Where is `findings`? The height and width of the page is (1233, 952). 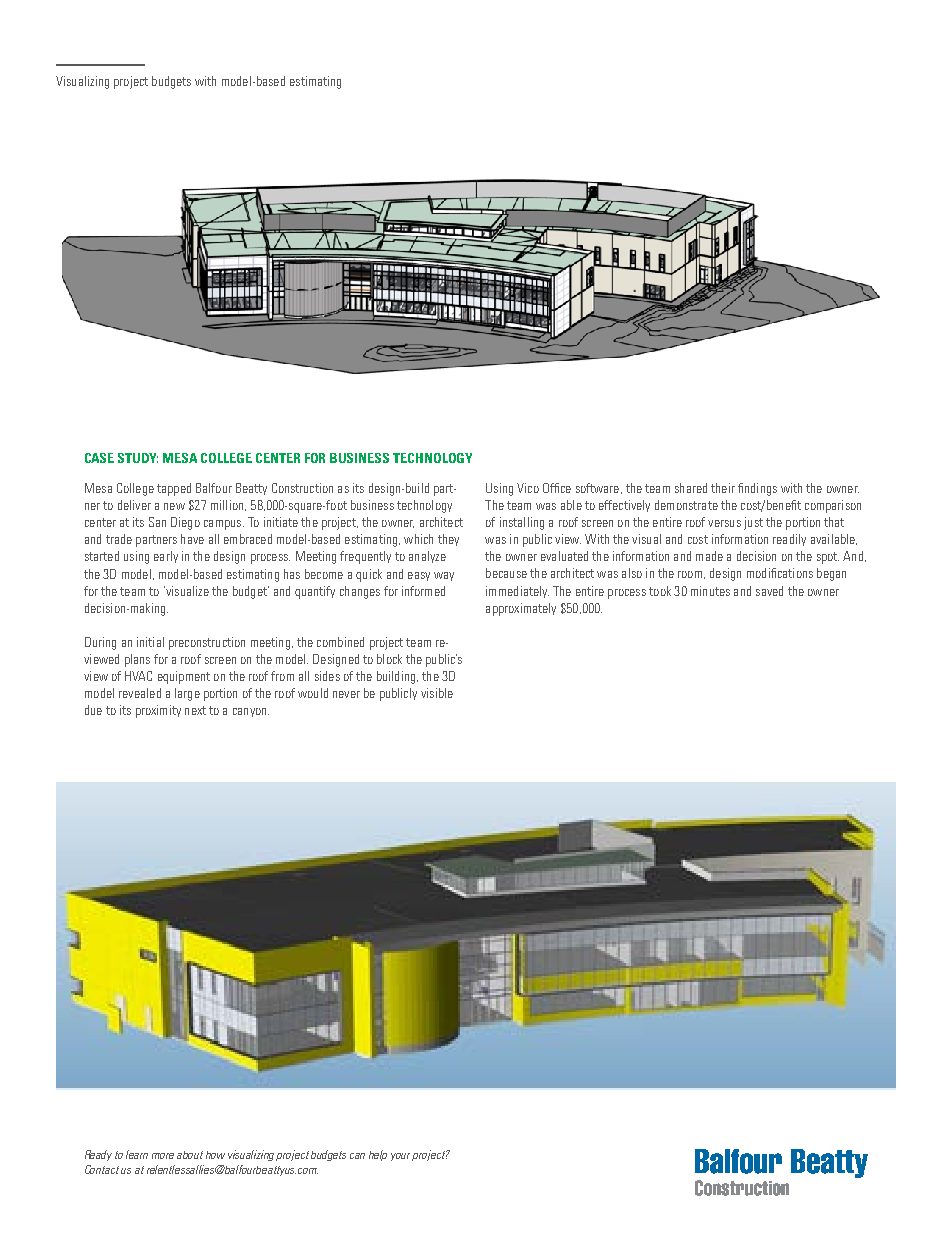
findings is located at coordinates (757, 489).
